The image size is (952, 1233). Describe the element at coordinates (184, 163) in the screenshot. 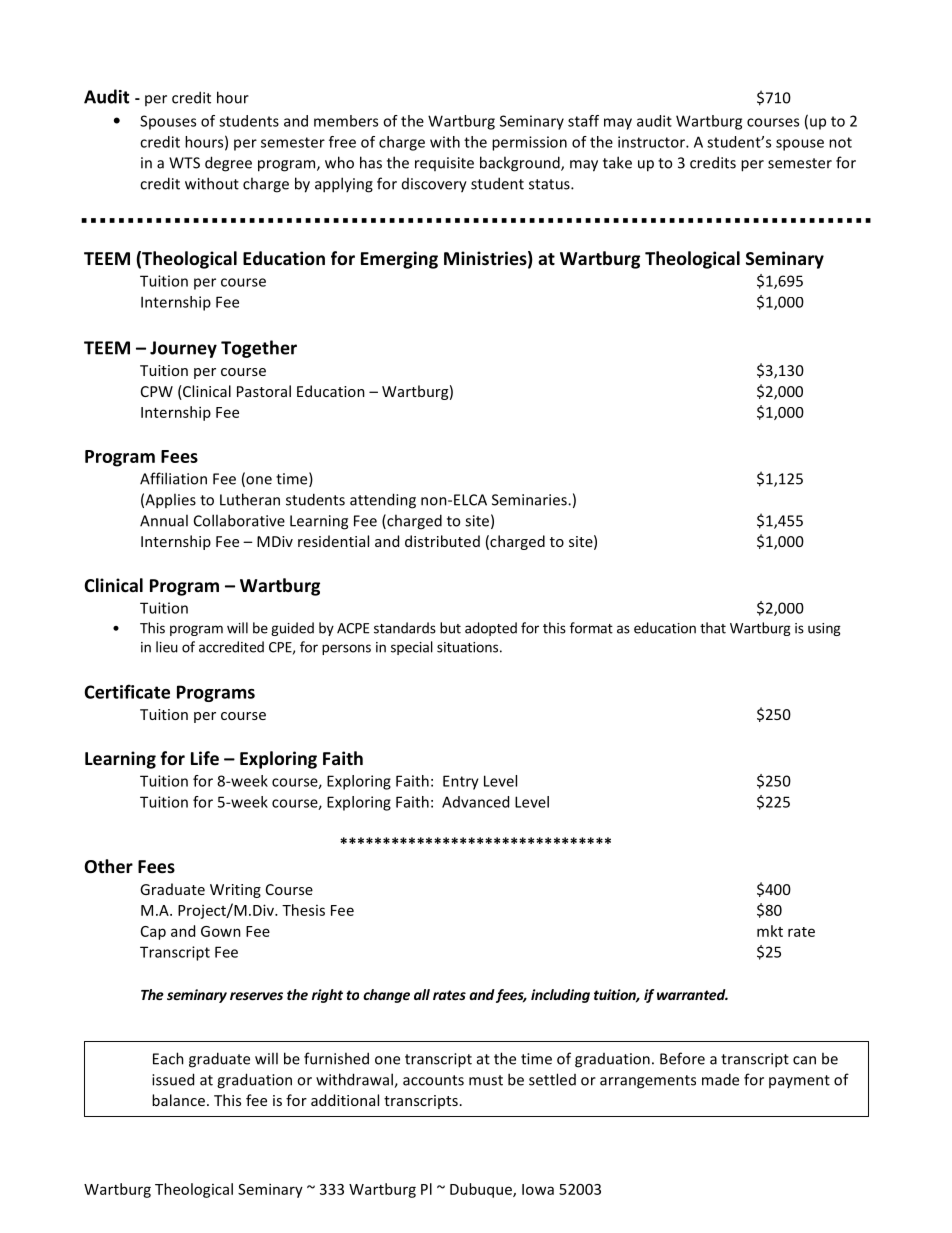

I see `WTS` at that location.
